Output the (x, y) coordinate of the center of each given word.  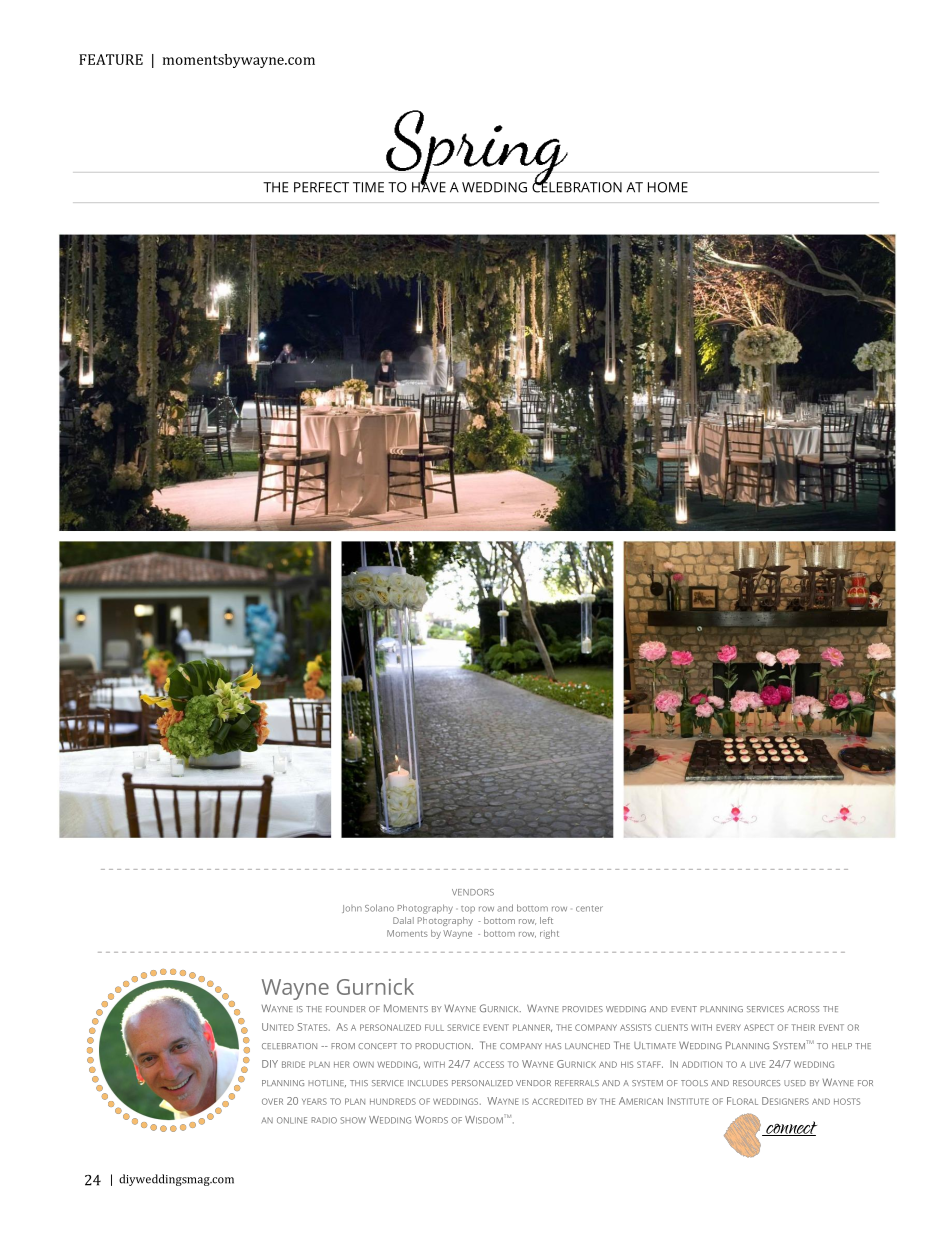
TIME (368, 187)
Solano (379, 908)
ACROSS (803, 1009)
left (546, 920)
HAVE (429, 186)
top (468, 909)
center (589, 909)
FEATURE (111, 59)
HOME (668, 187)
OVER (272, 1101)
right (549, 934)
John (352, 909)
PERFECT (321, 187)
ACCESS (489, 1064)
